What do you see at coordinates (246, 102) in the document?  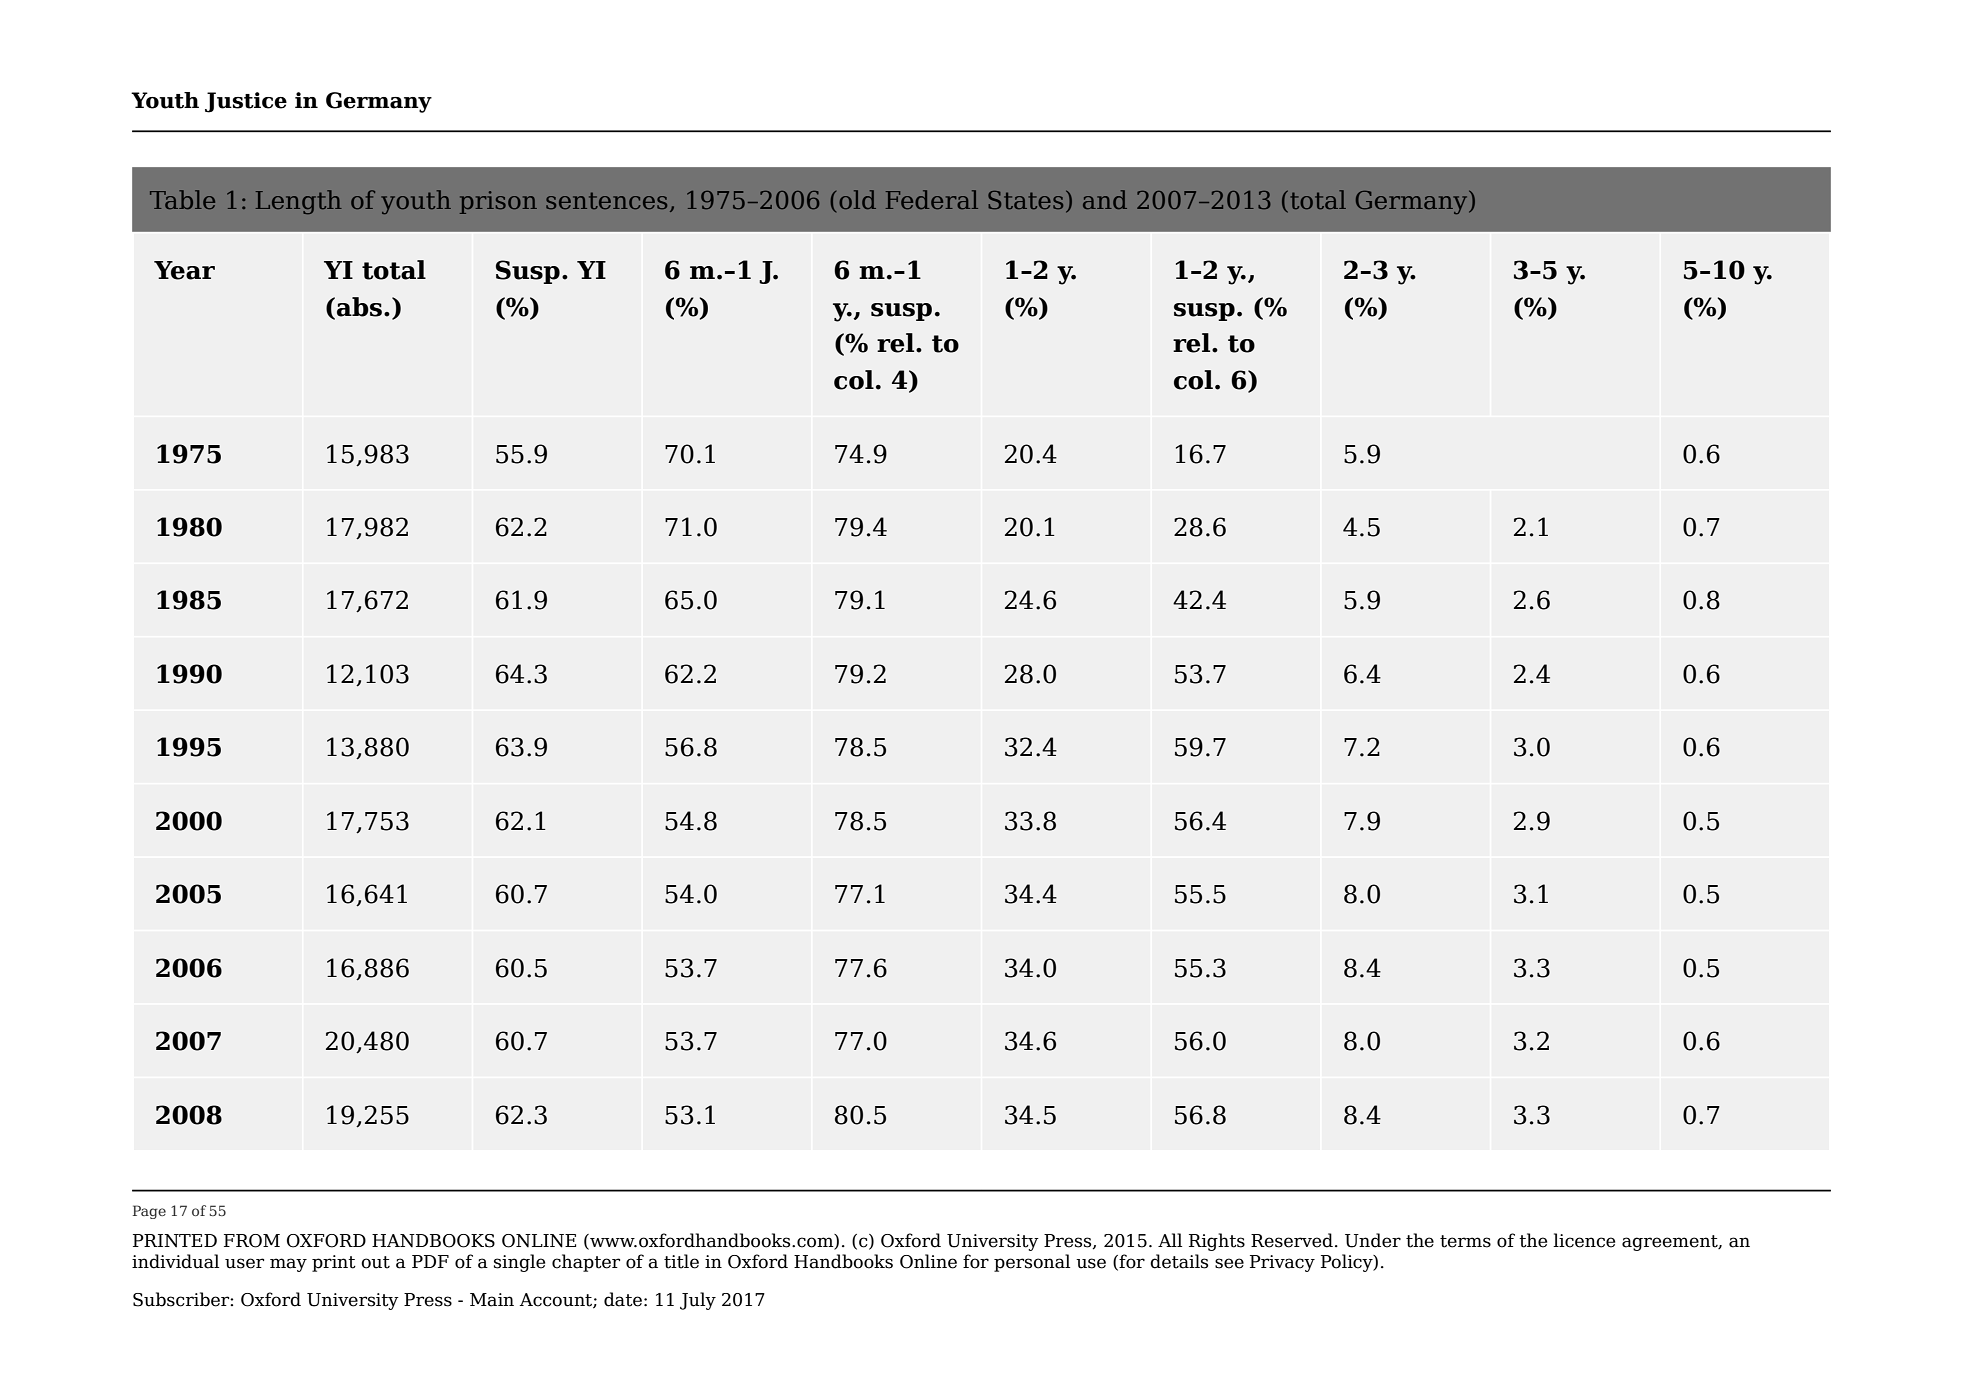 I see `Justice` at bounding box center [246, 102].
